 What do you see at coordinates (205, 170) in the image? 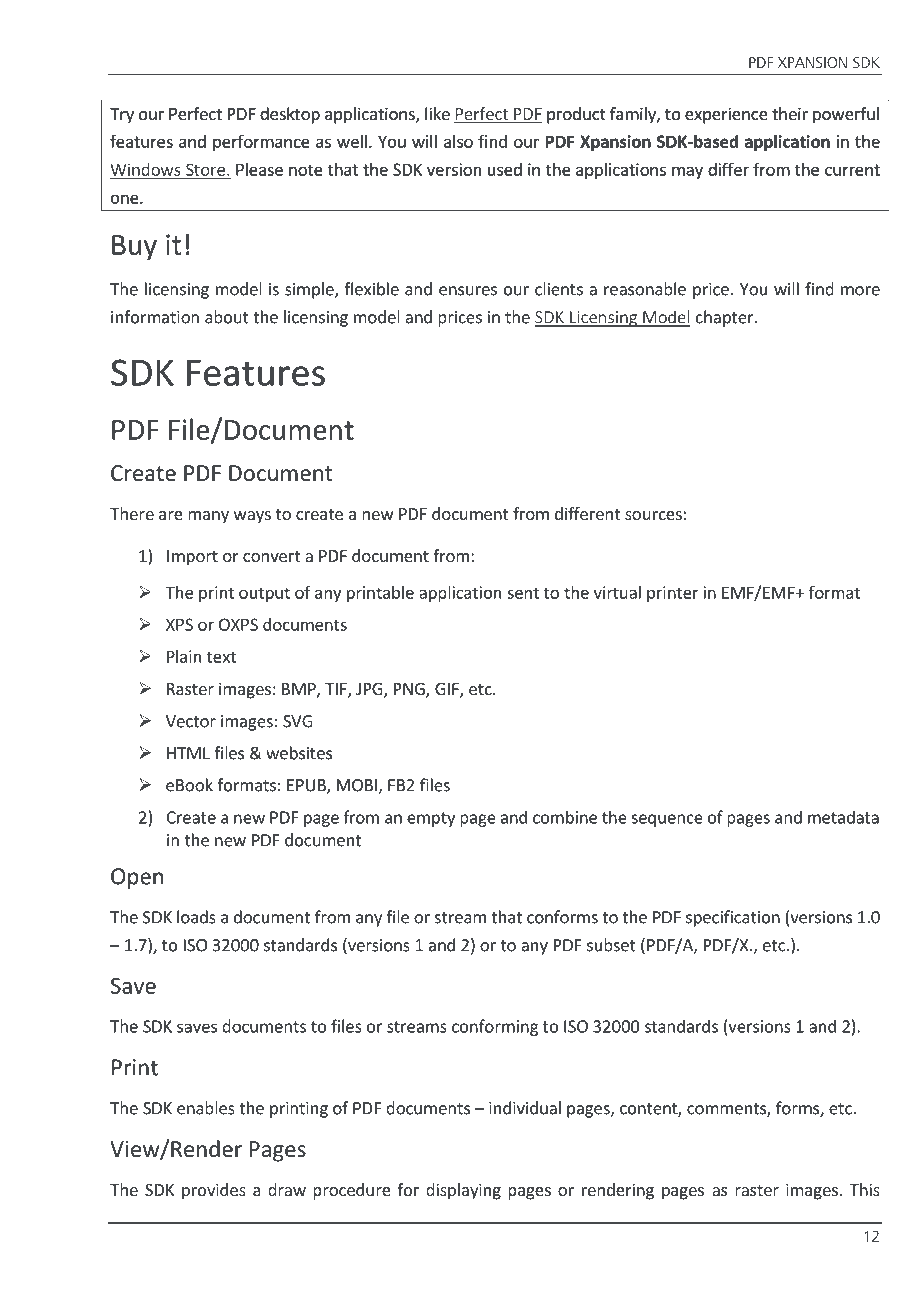
I see `Store` at bounding box center [205, 170].
